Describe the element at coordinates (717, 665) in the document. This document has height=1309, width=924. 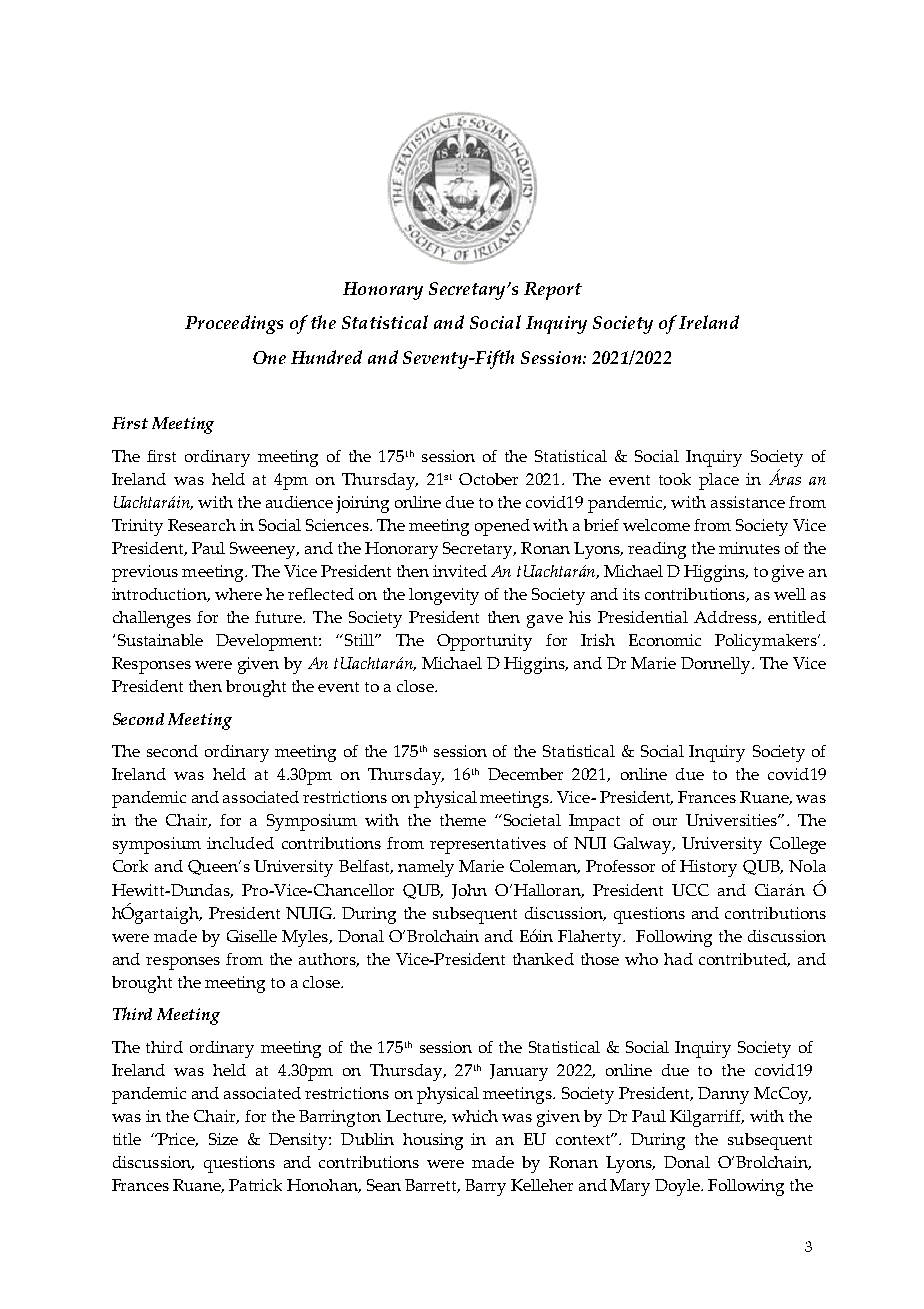
I see `Donnelly` at that location.
